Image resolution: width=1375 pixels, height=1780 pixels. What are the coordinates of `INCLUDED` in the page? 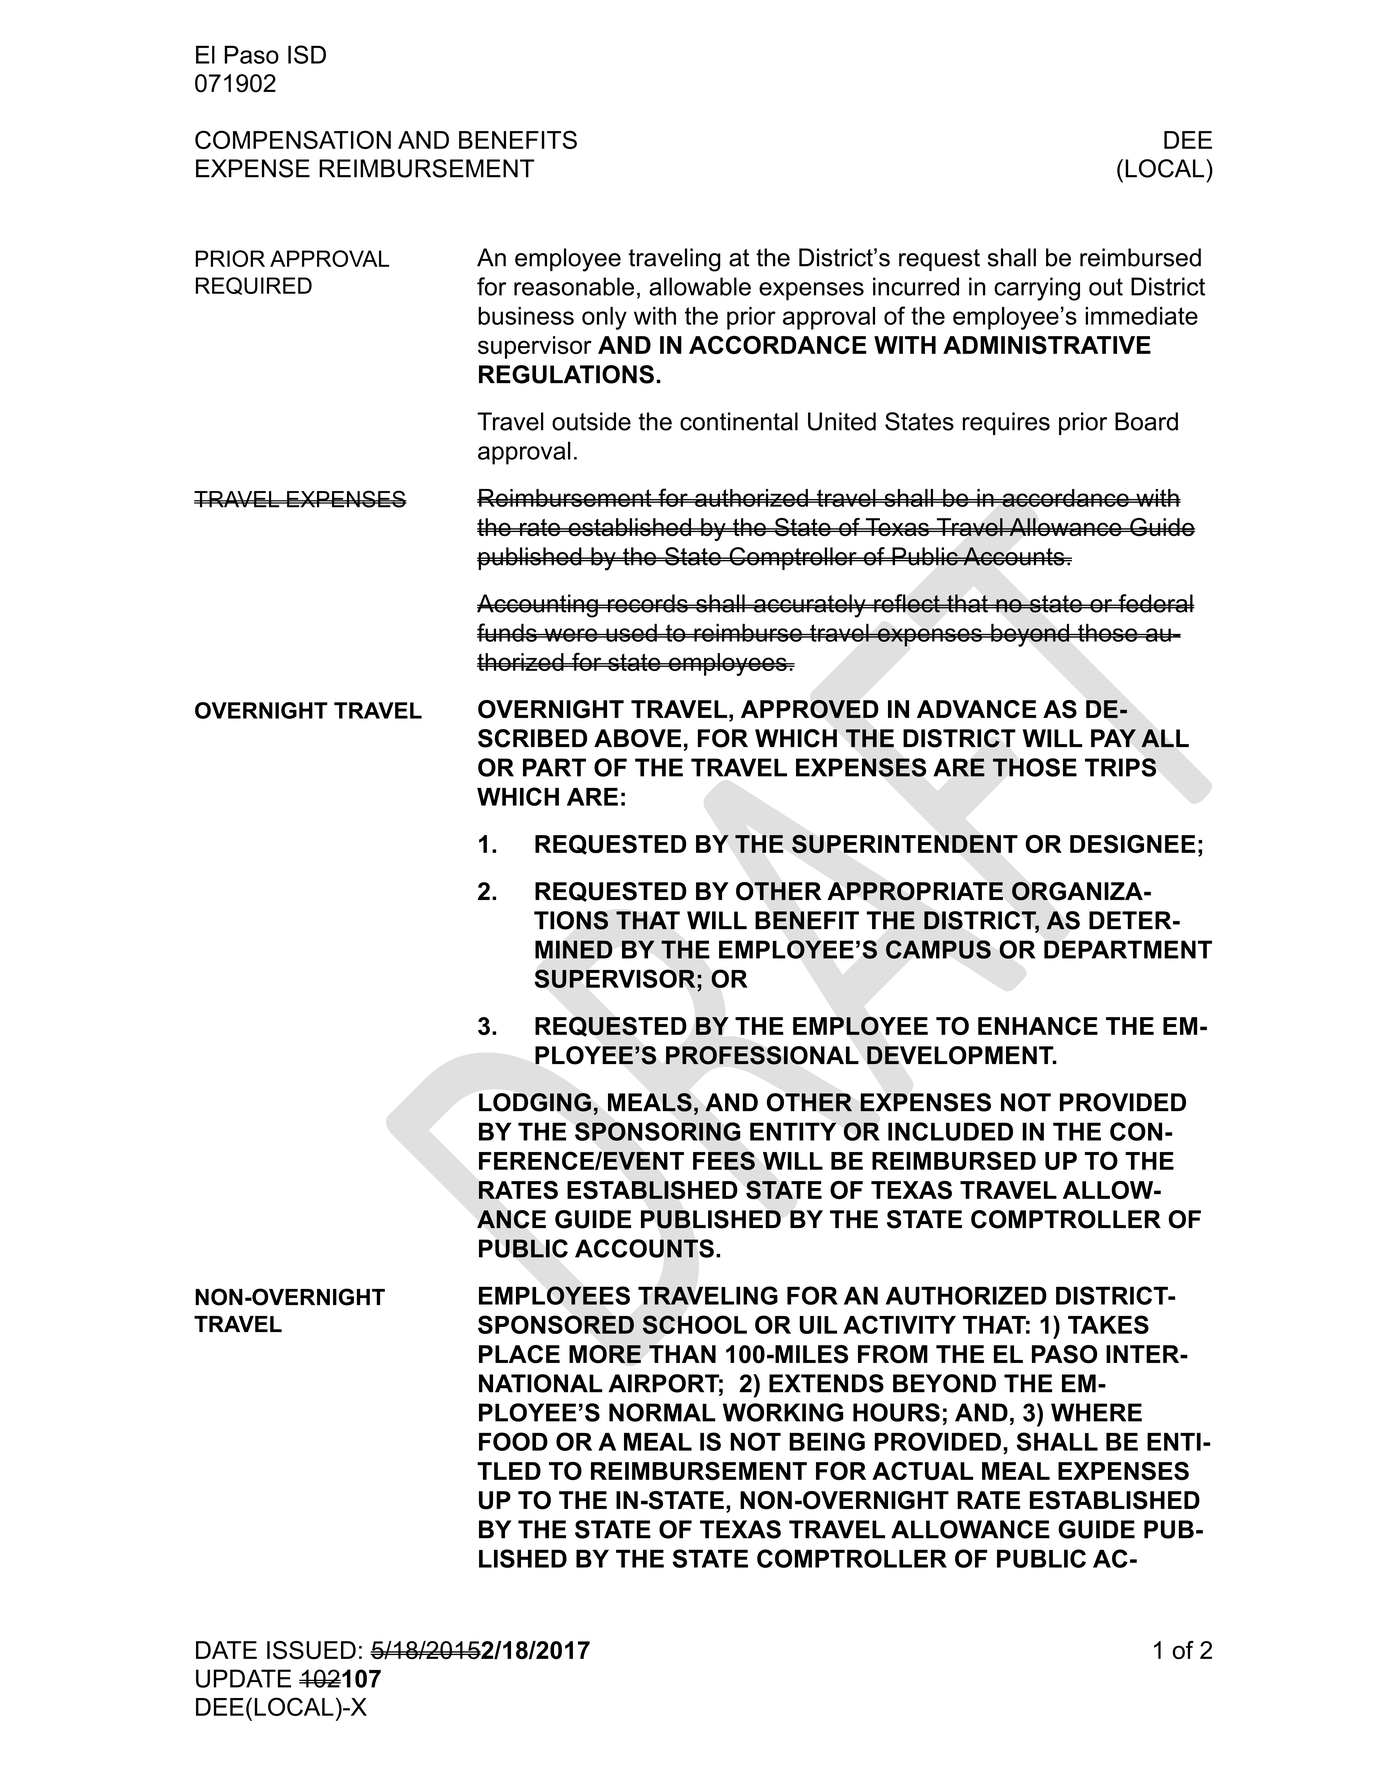 It's located at (950, 1131).
